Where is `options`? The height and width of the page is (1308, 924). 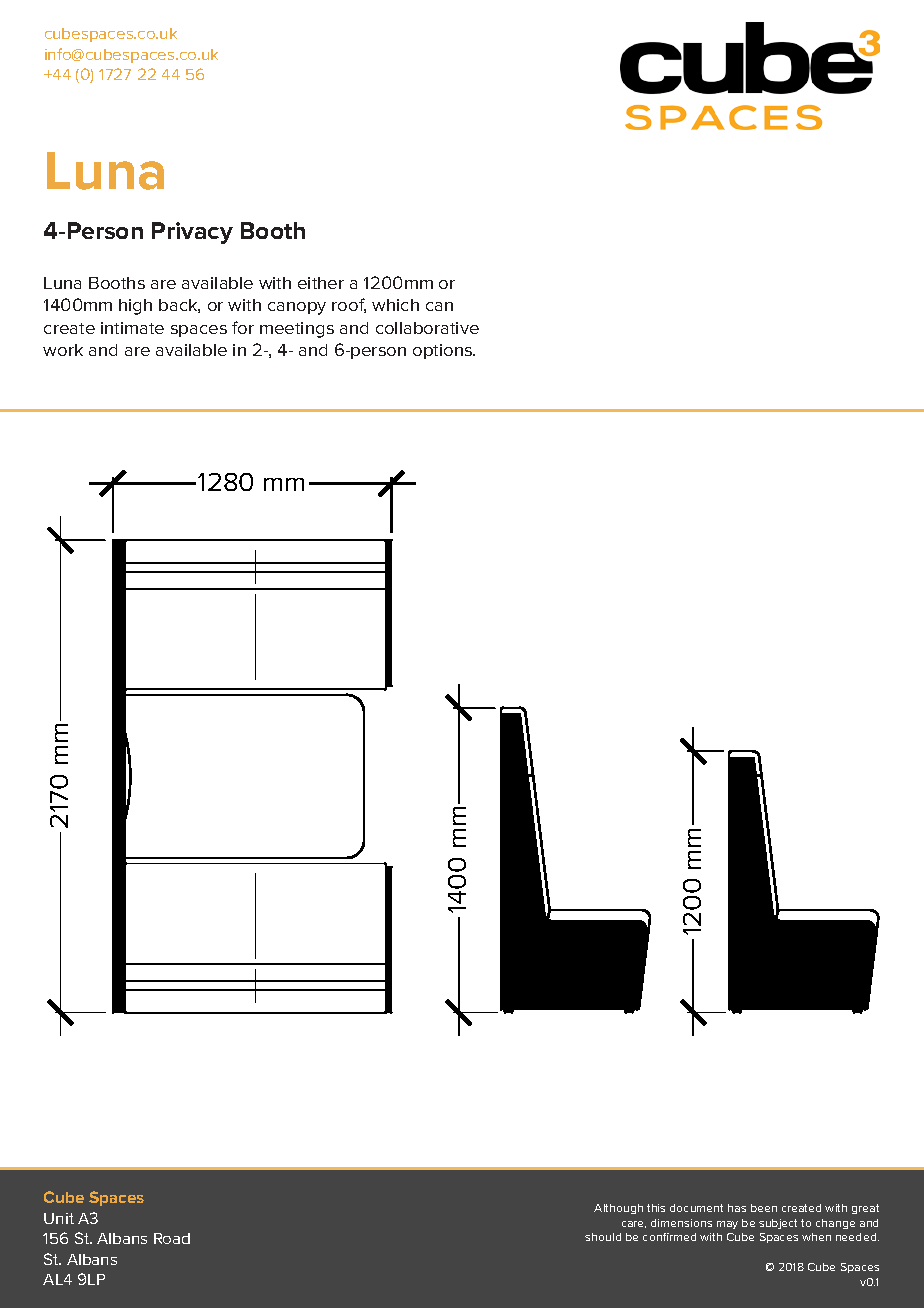 options is located at coordinates (444, 351).
